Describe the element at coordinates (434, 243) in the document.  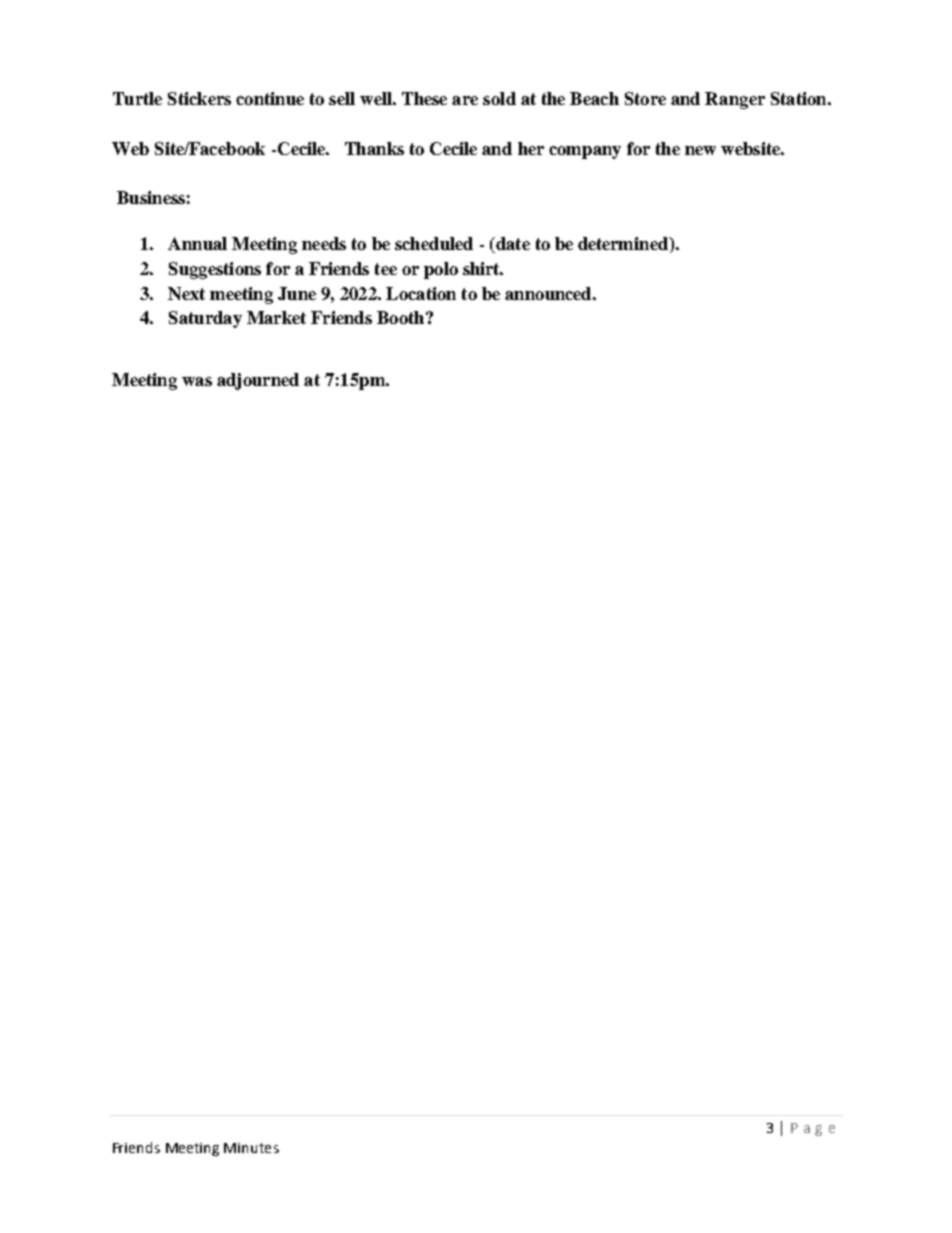
I see `scheduled` at that location.
